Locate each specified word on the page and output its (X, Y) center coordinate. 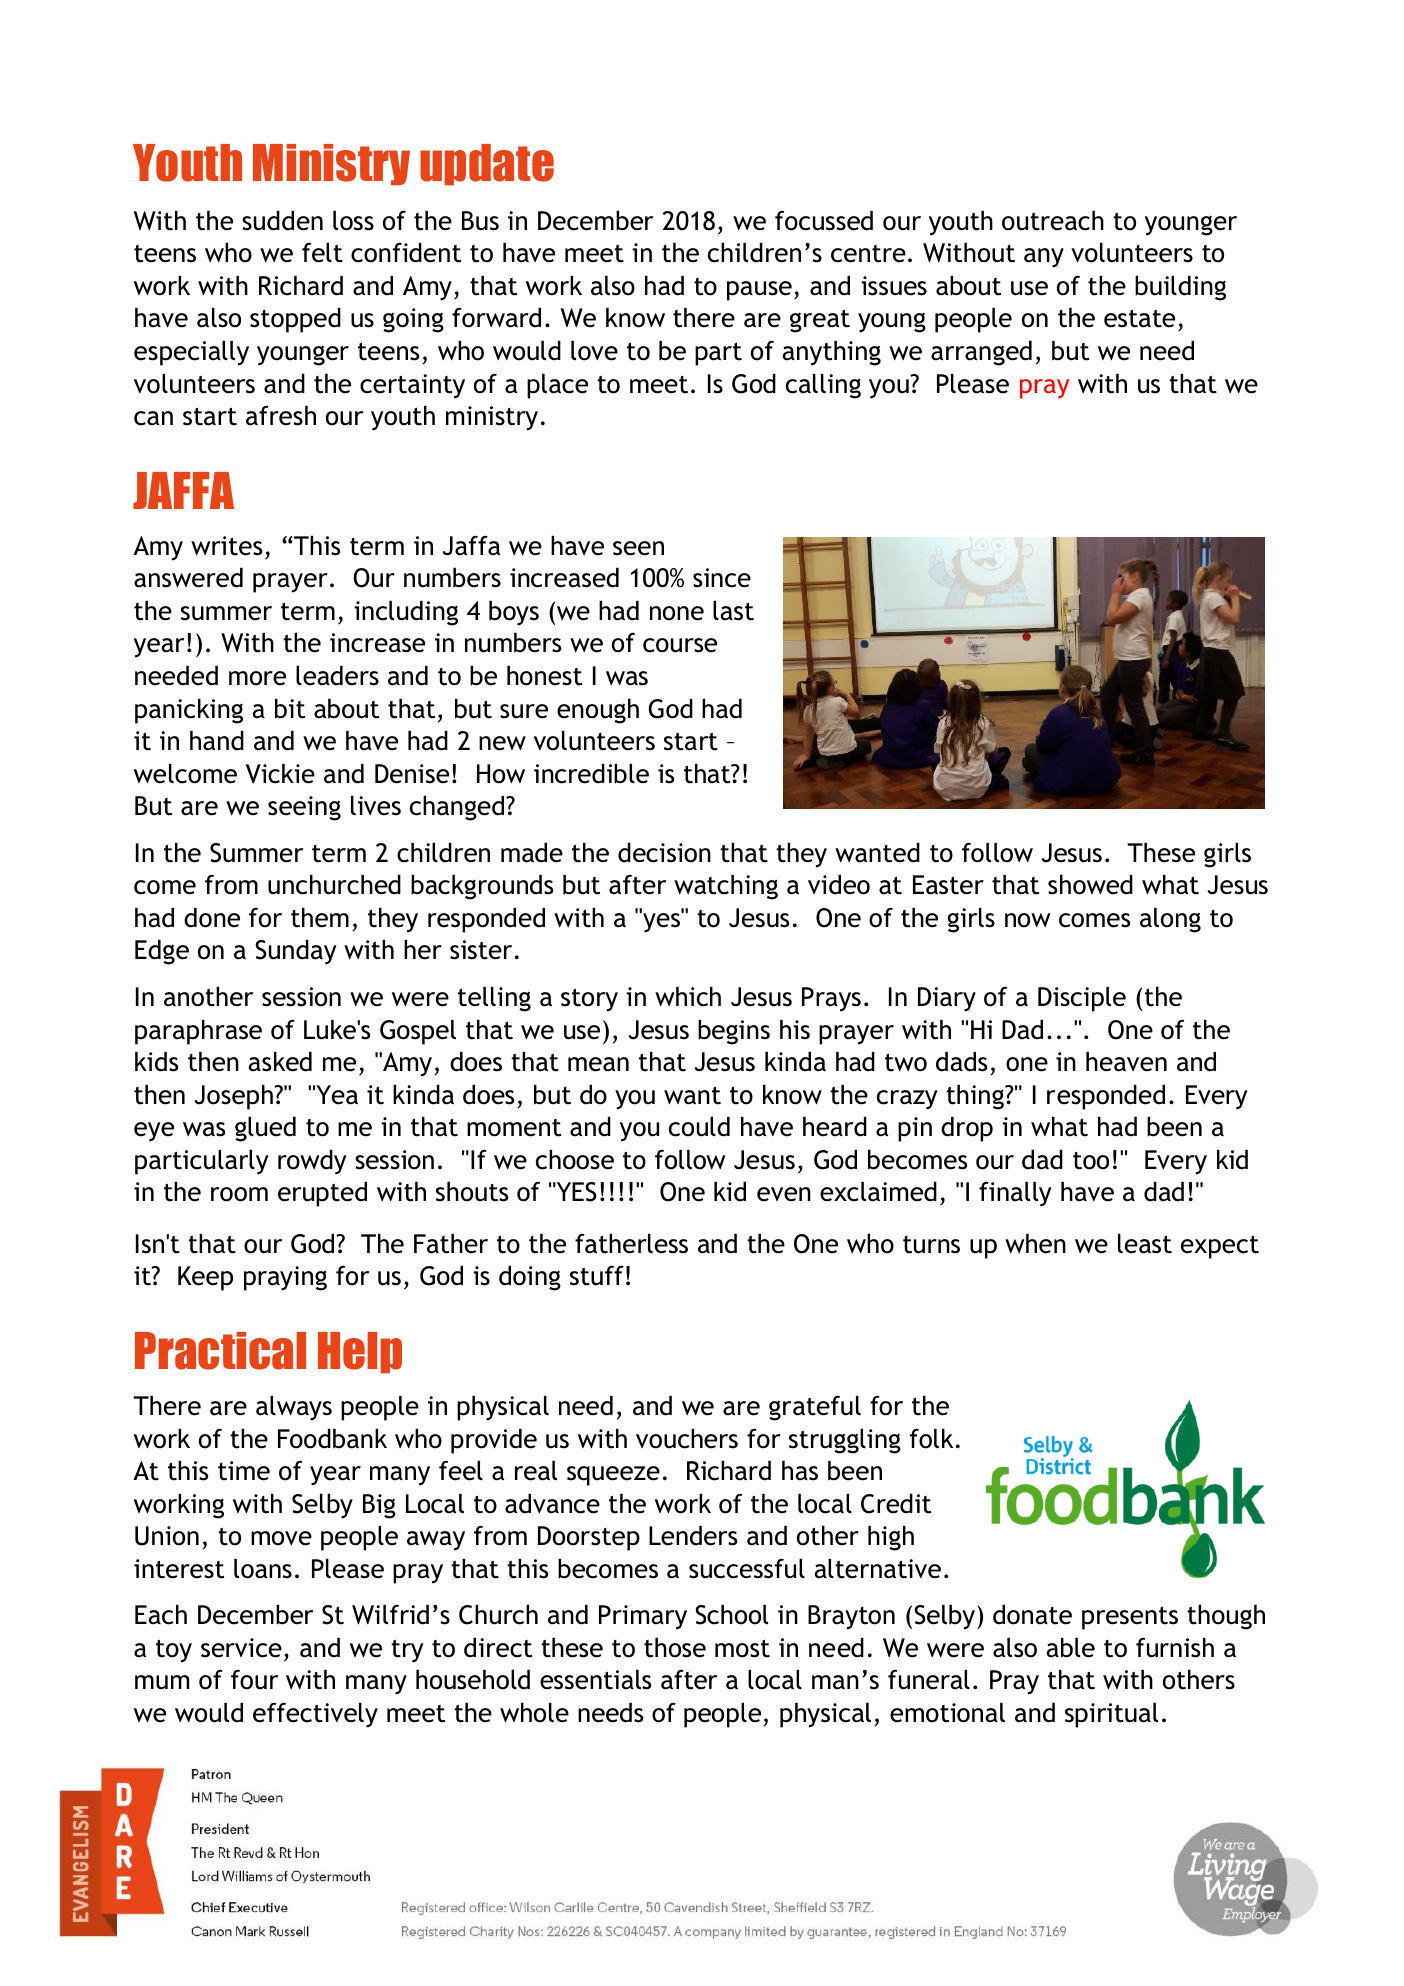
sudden (282, 220)
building (1180, 288)
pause (759, 291)
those (675, 1647)
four (254, 1680)
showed (1090, 884)
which (688, 996)
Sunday (296, 952)
